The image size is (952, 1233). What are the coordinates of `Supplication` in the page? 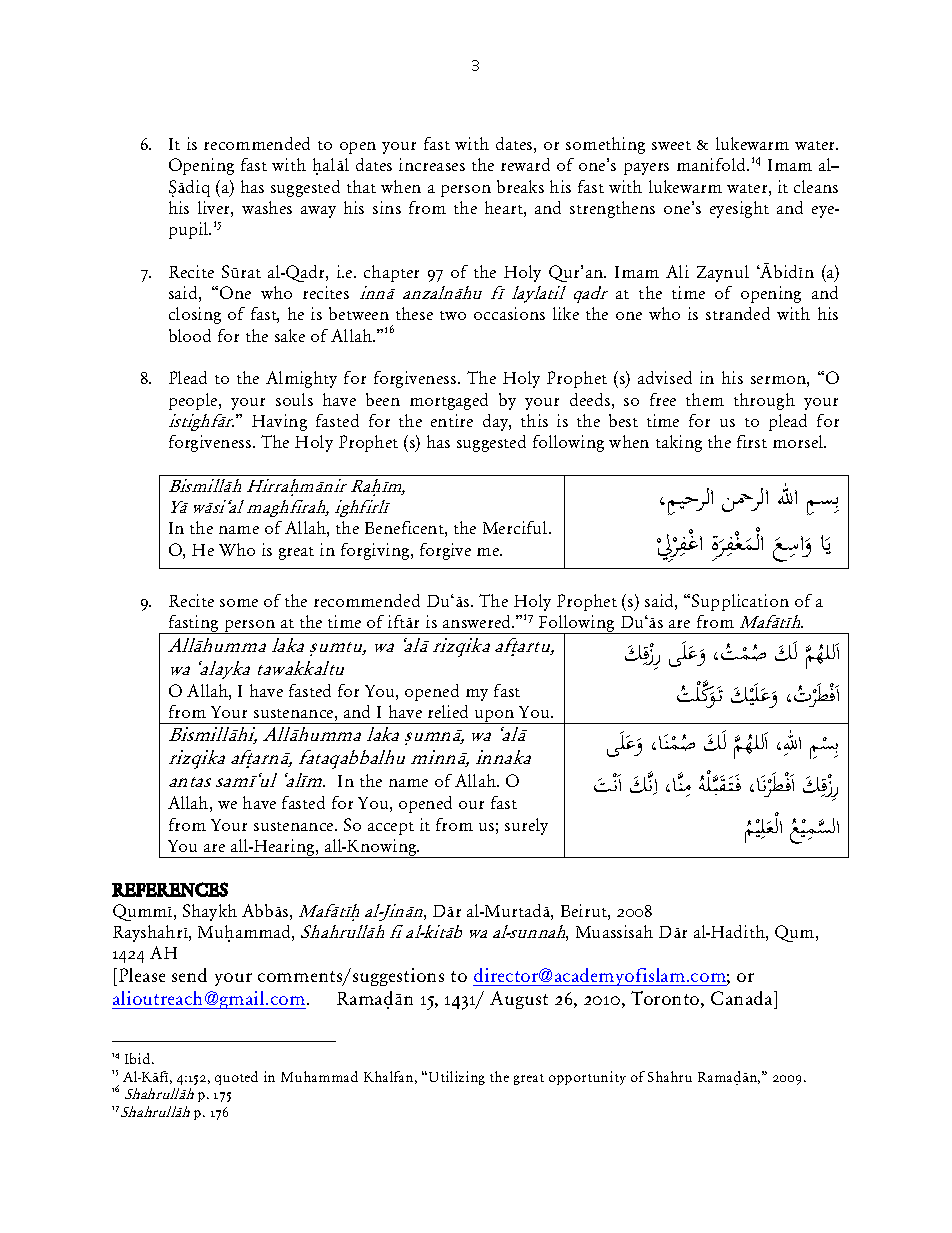 It's located at (740, 602).
